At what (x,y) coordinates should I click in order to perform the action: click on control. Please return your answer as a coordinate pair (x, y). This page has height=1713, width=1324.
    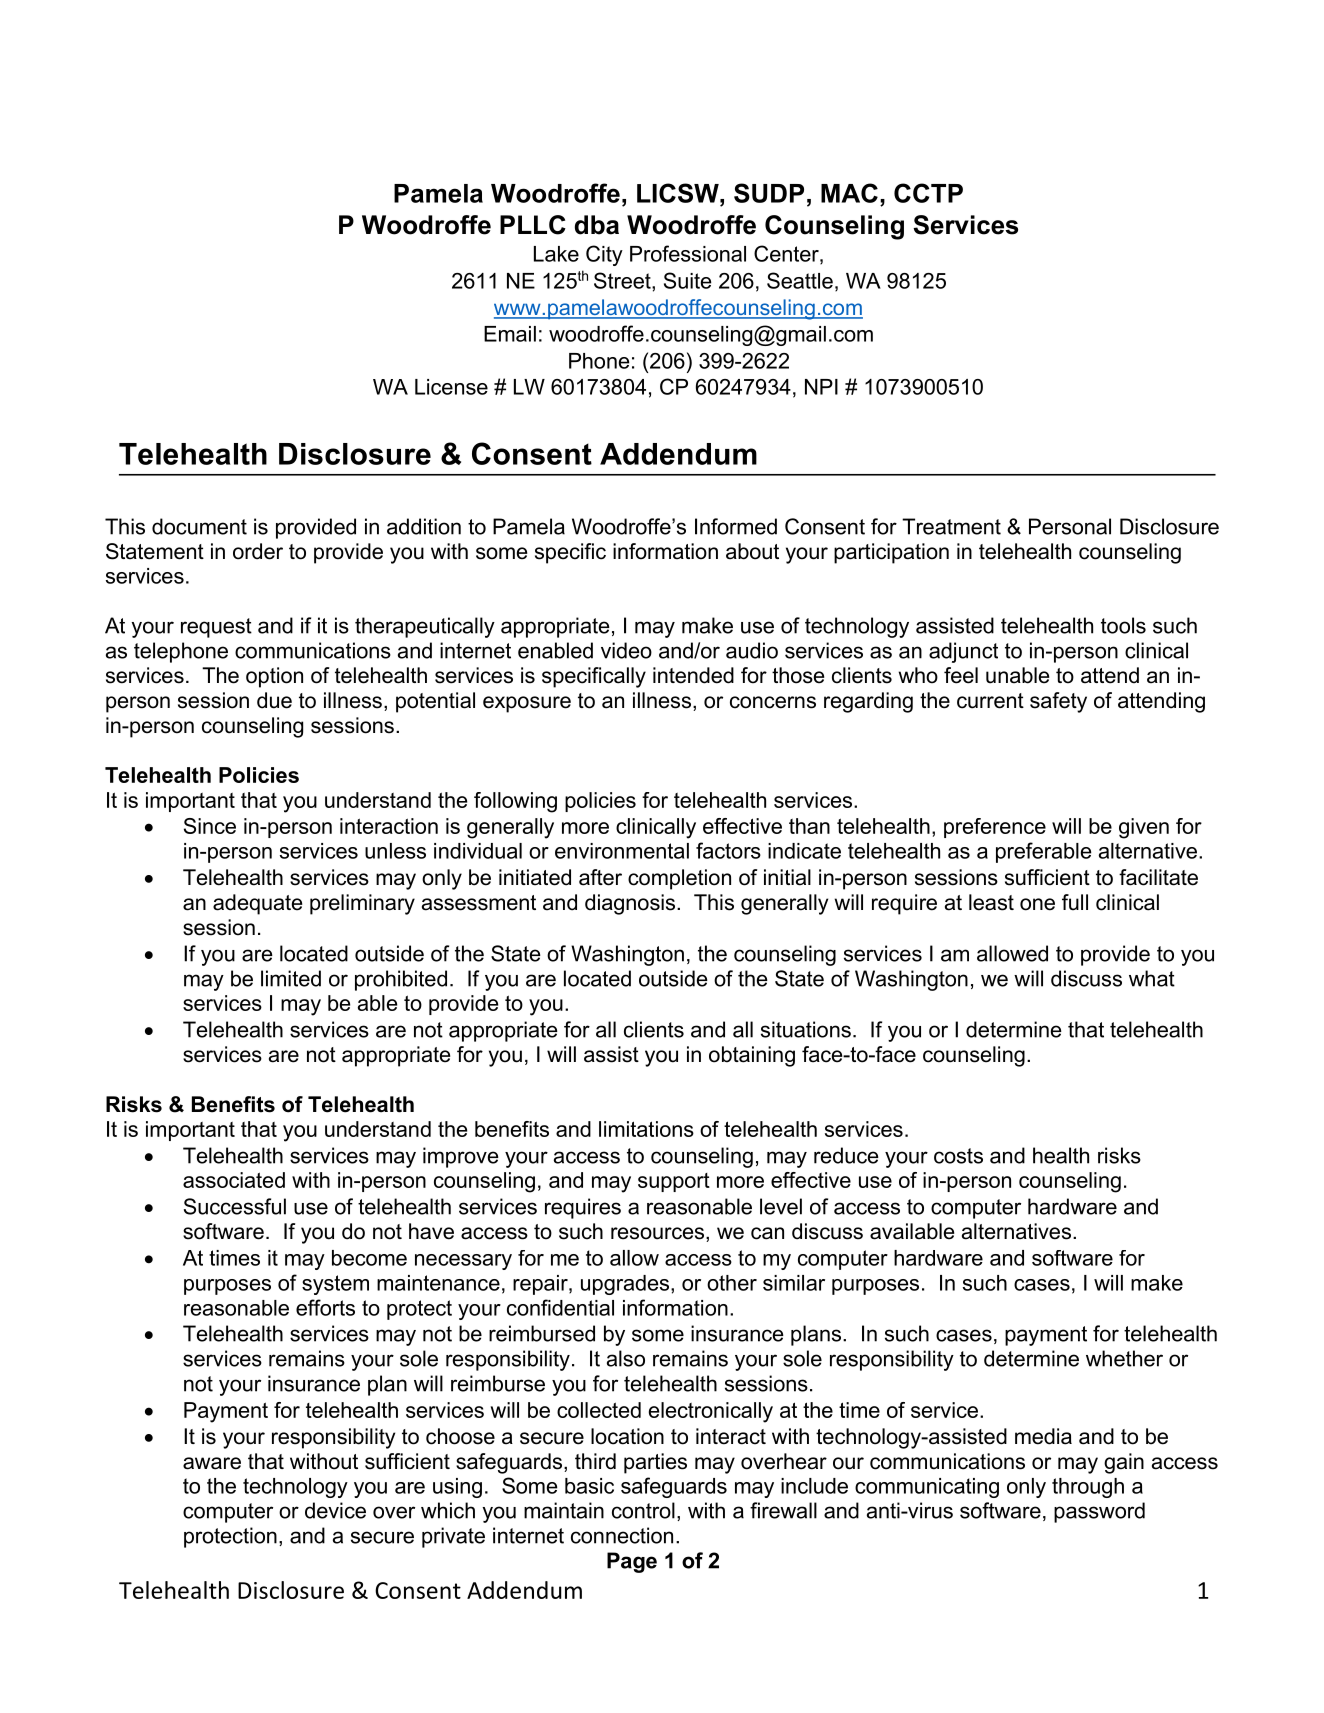
    Looking at the image, I should click on (643, 1510).
